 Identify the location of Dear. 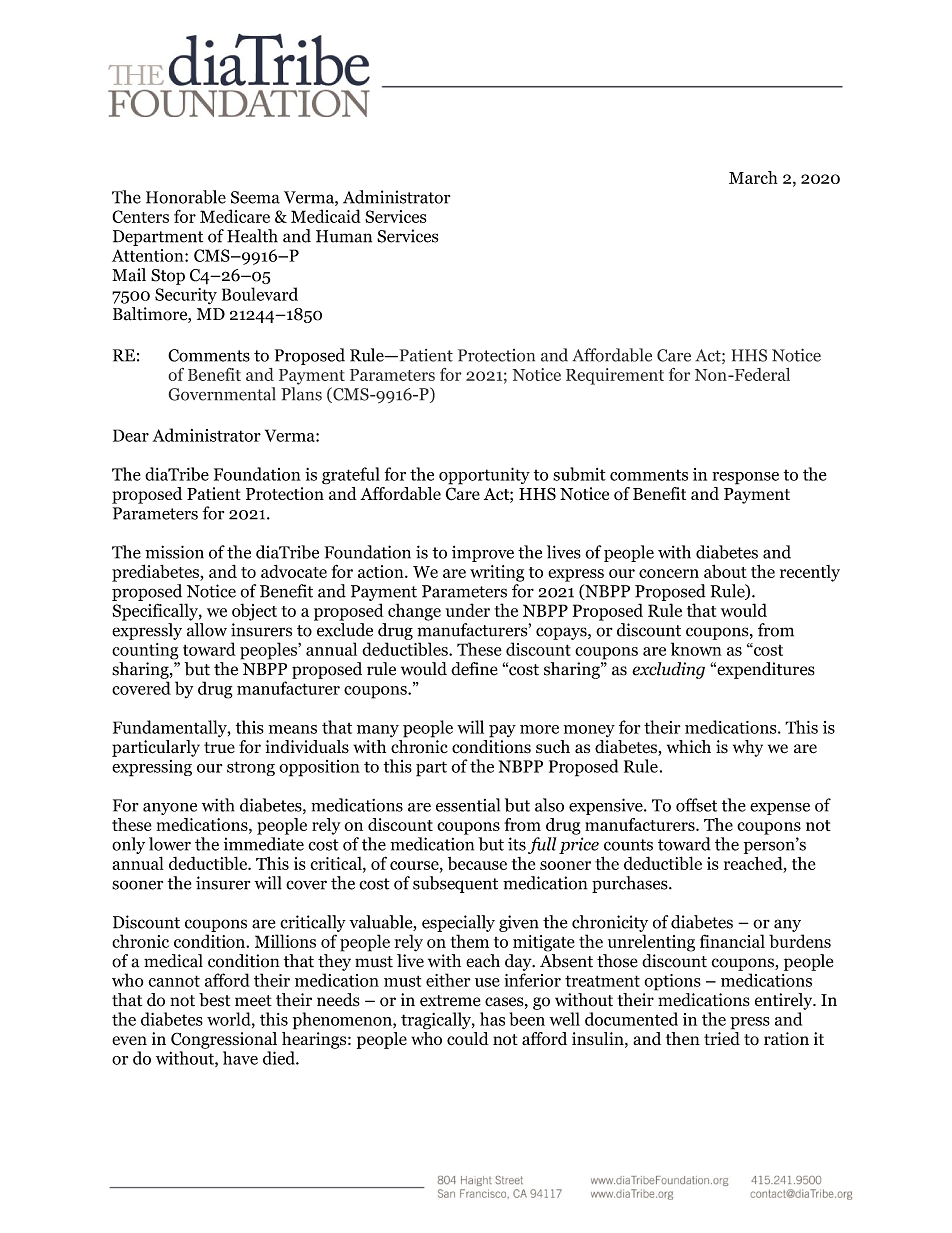
(131, 435).
